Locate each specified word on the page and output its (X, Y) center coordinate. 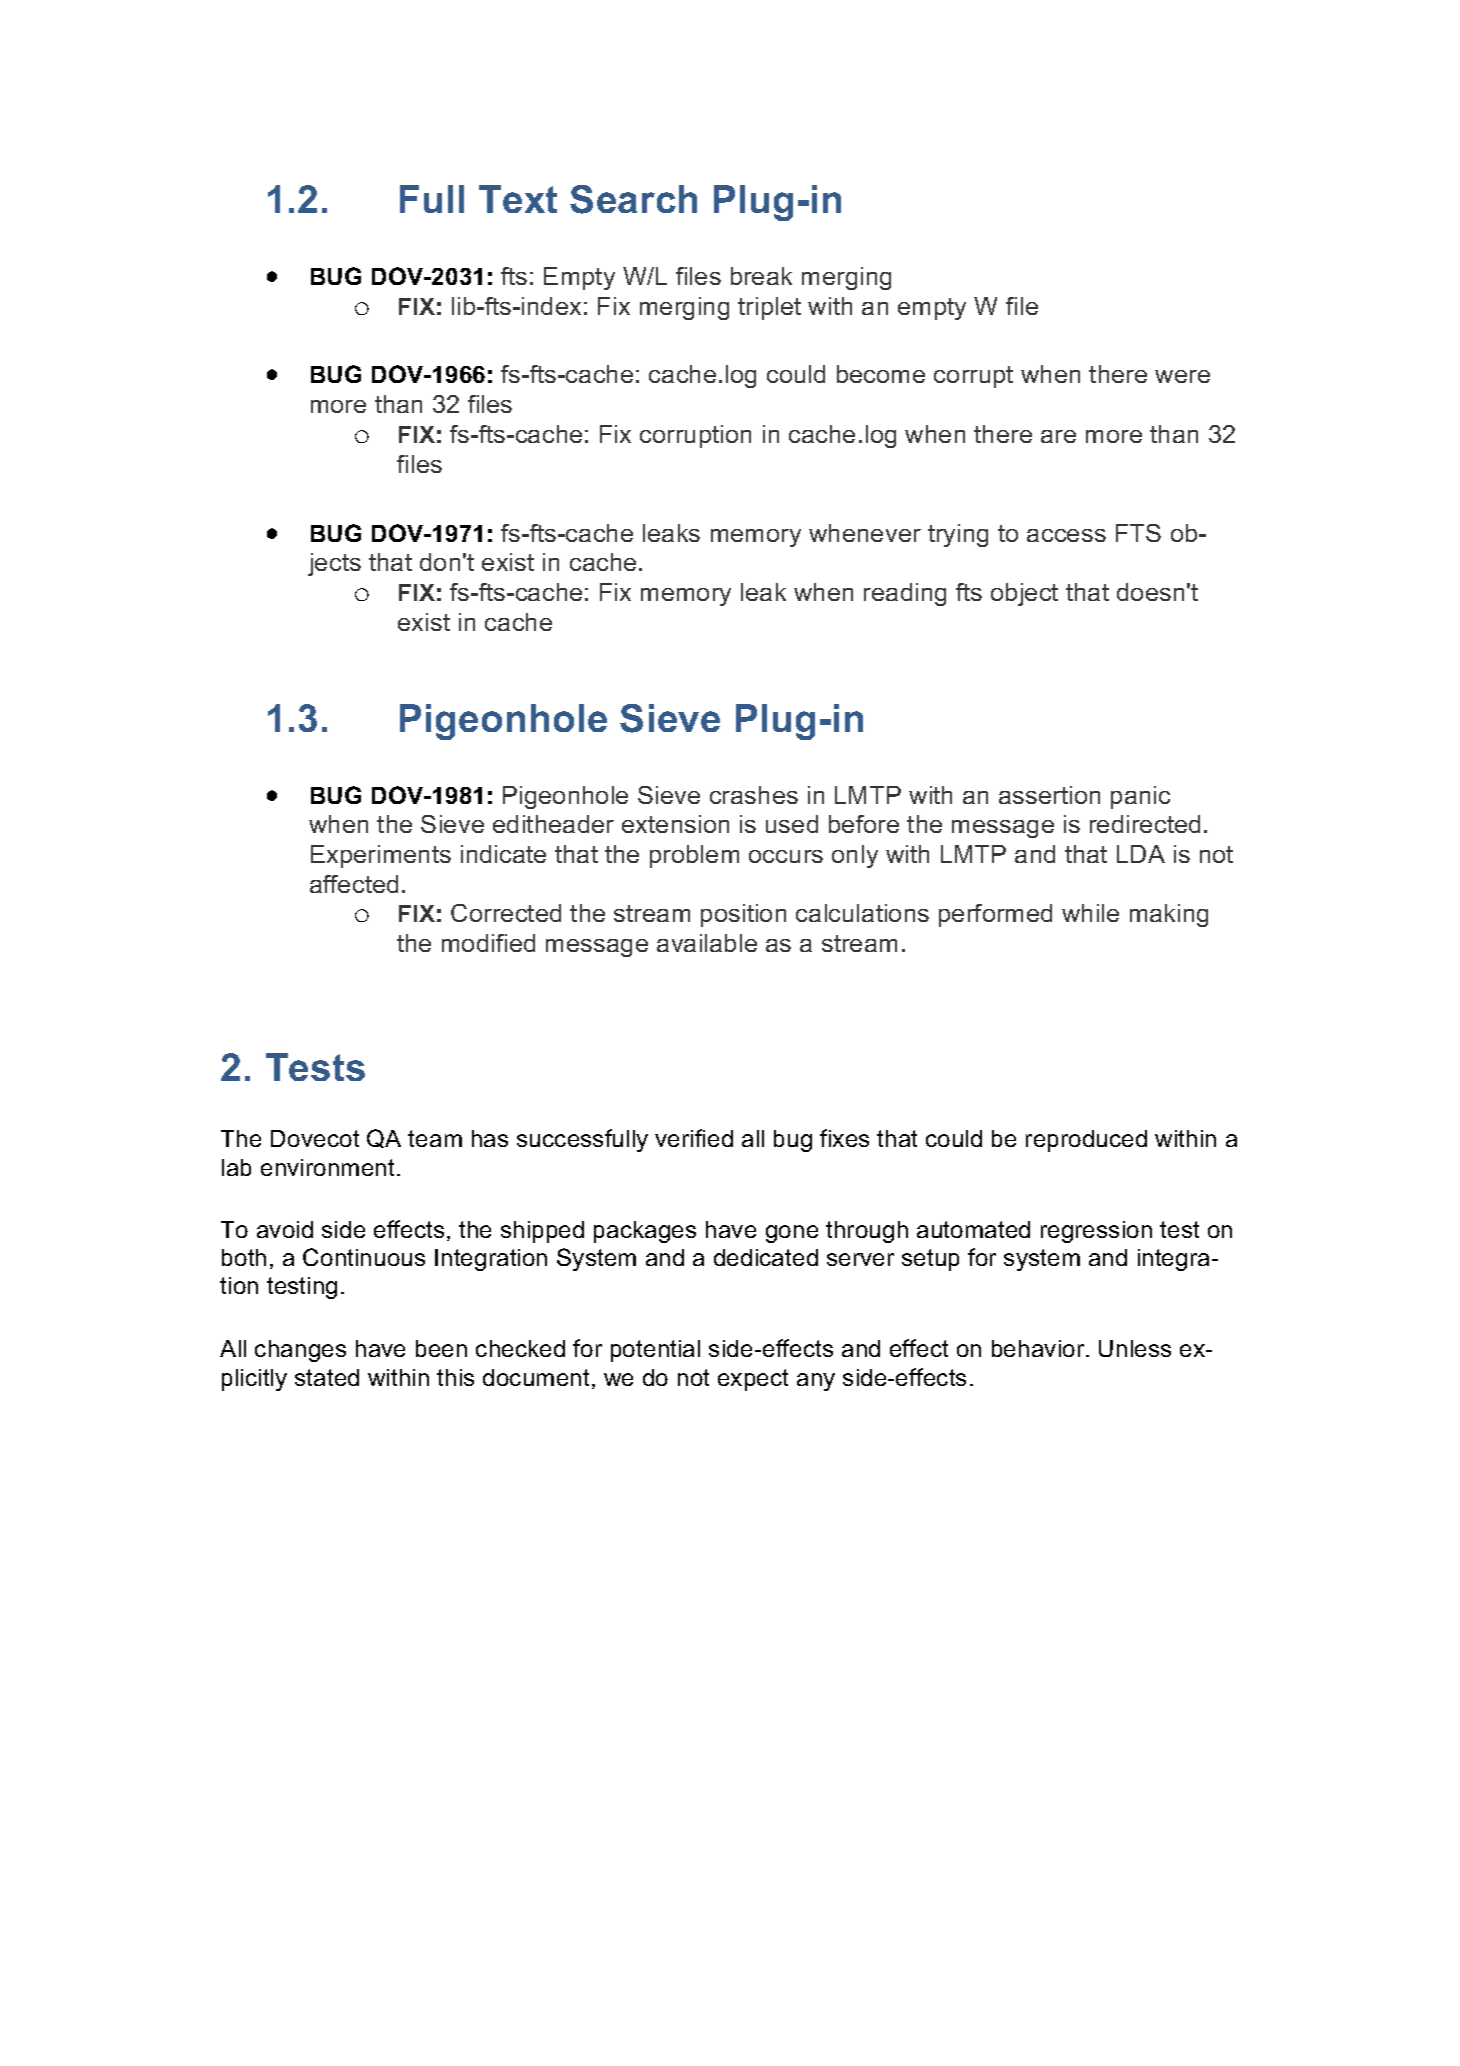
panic (1140, 797)
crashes (754, 795)
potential (655, 1351)
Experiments (381, 856)
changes (300, 1351)
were (1182, 376)
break (761, 276)
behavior (1039, 1348)
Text (518, 199)
